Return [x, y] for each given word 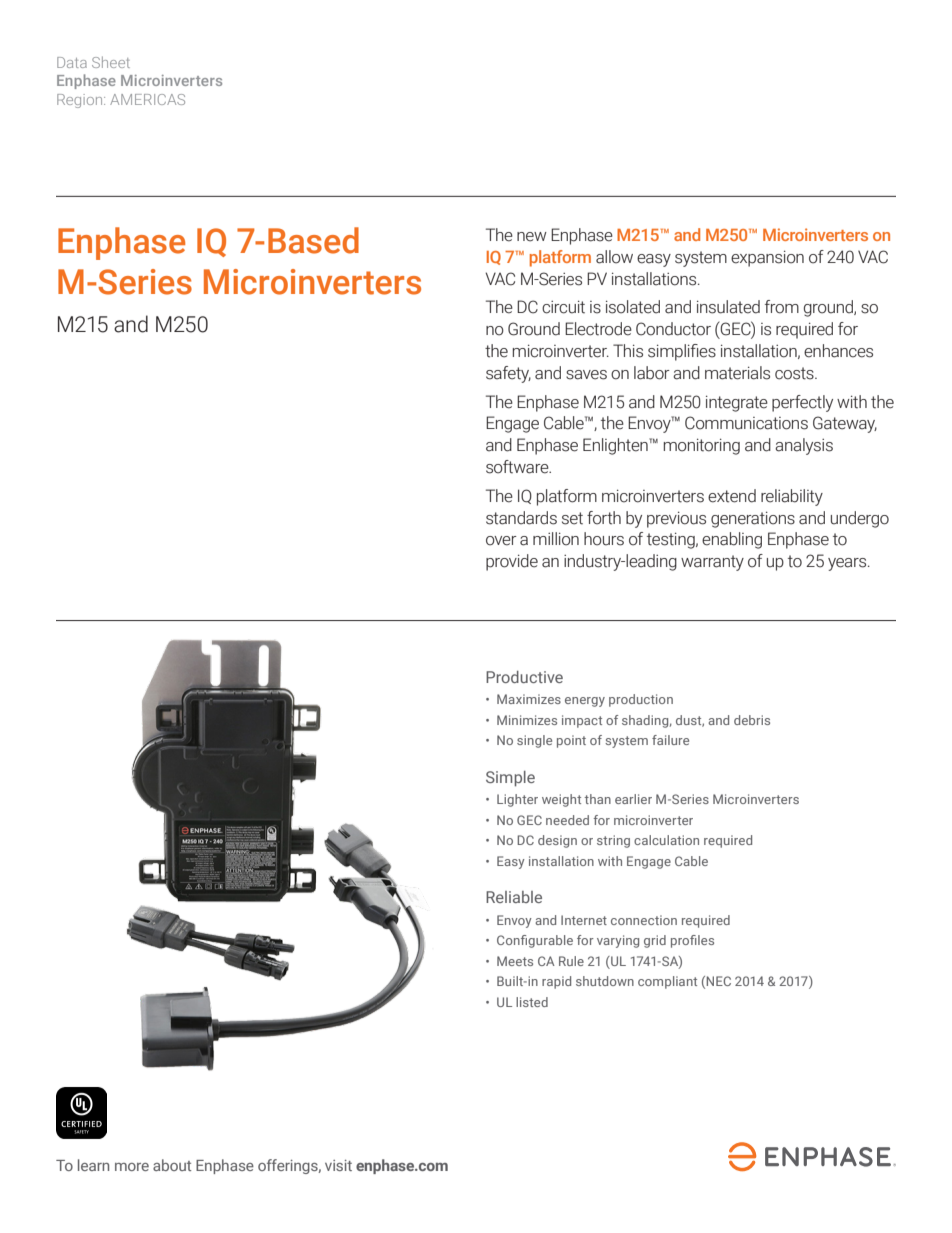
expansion [767, 258]
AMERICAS [147, 99]
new [532, 237]
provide [512, 562]
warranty [712, 563]
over [501, 541]
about [172, 1165]
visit [338, 1165]
